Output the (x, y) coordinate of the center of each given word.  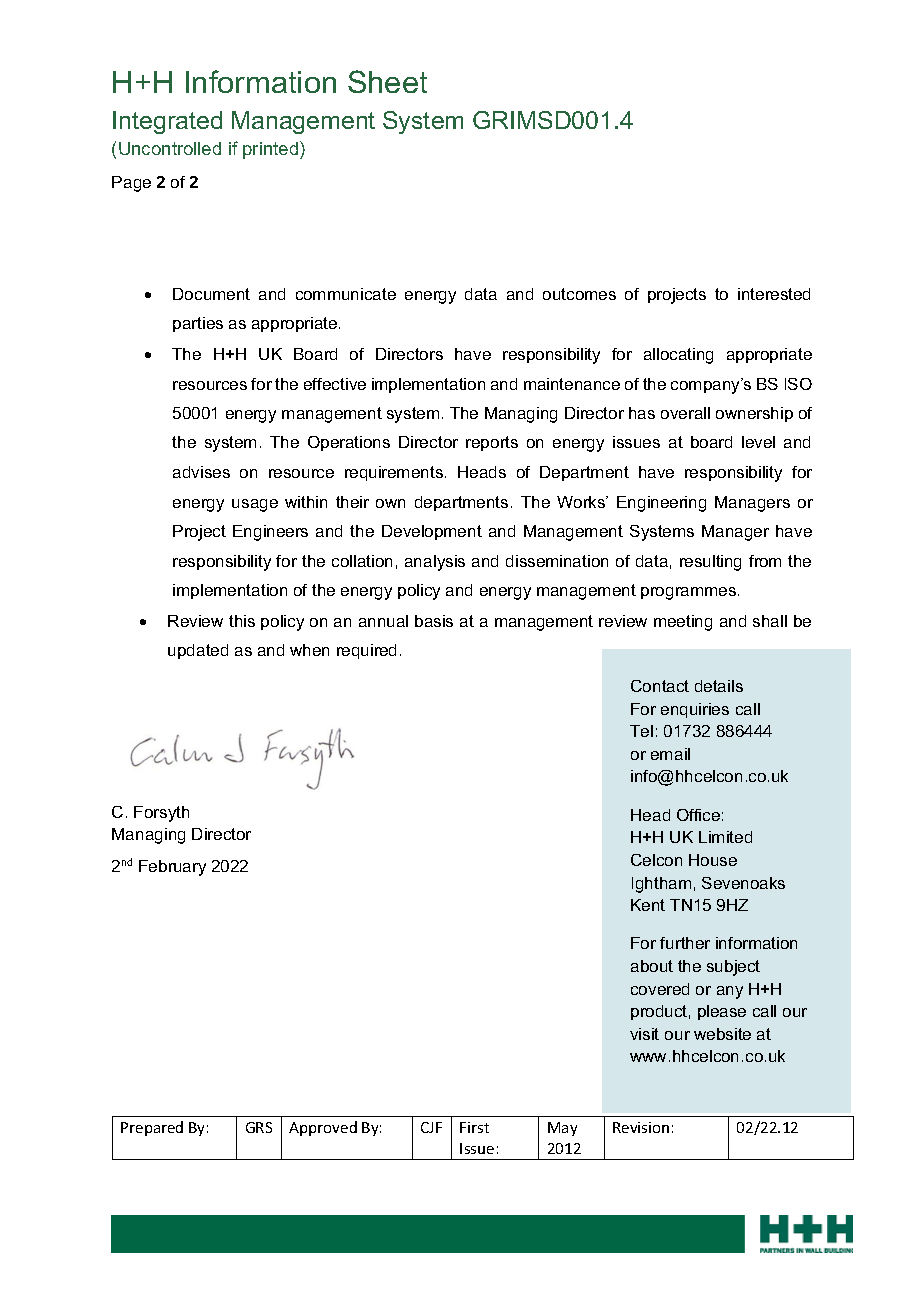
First (474, 1127)
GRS (259, 1127)
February (172, 868)
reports (492, 443)
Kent (648, 905)
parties (198, 324)
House (713, 860)
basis (434, 621)
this (242, 621)
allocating (678, 356)
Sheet (387, 81)
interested (774, 294)
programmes (688, 593)
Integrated (167, 122)
